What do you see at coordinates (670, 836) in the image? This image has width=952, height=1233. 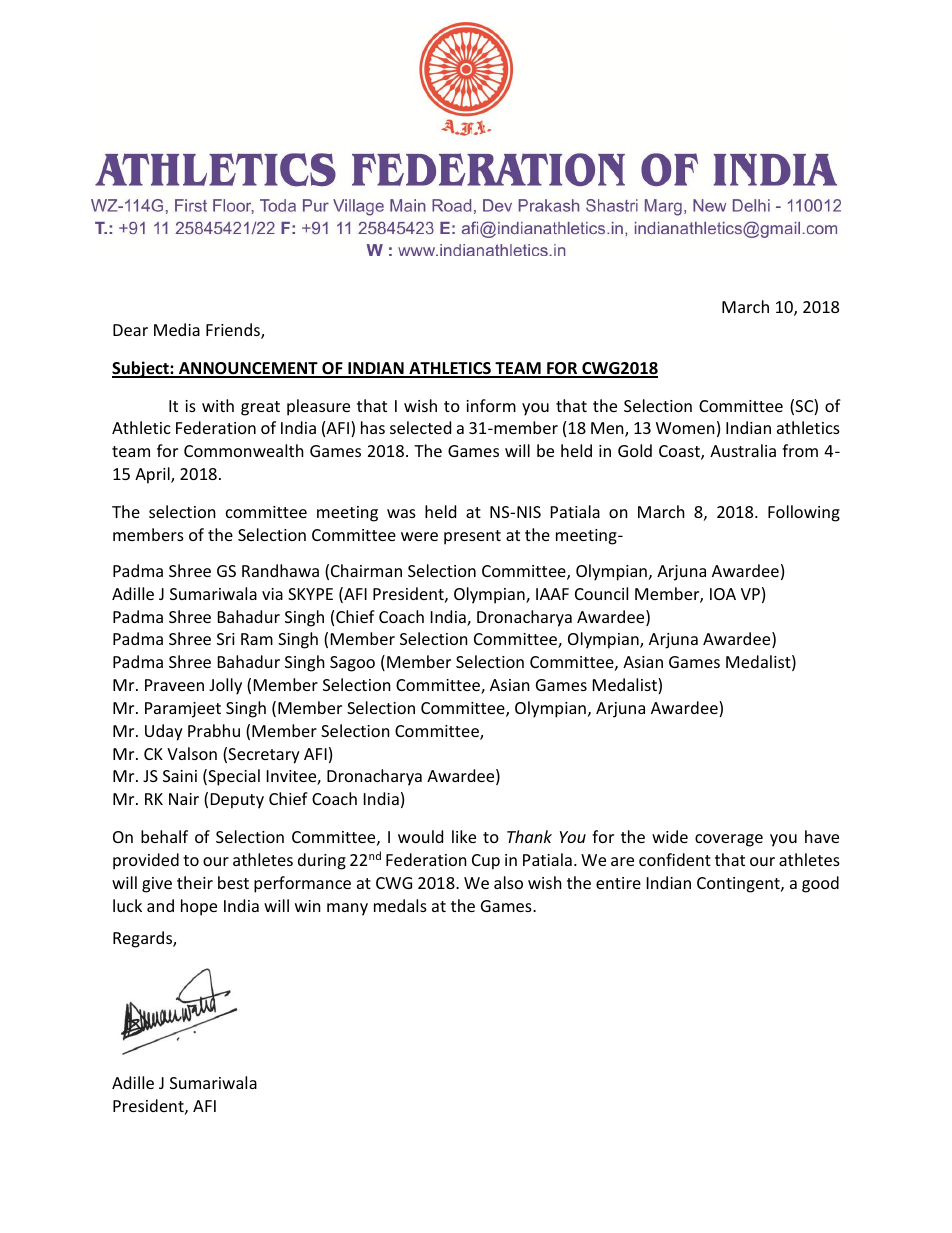 I see `wide` at bounding box center [670, 836].
